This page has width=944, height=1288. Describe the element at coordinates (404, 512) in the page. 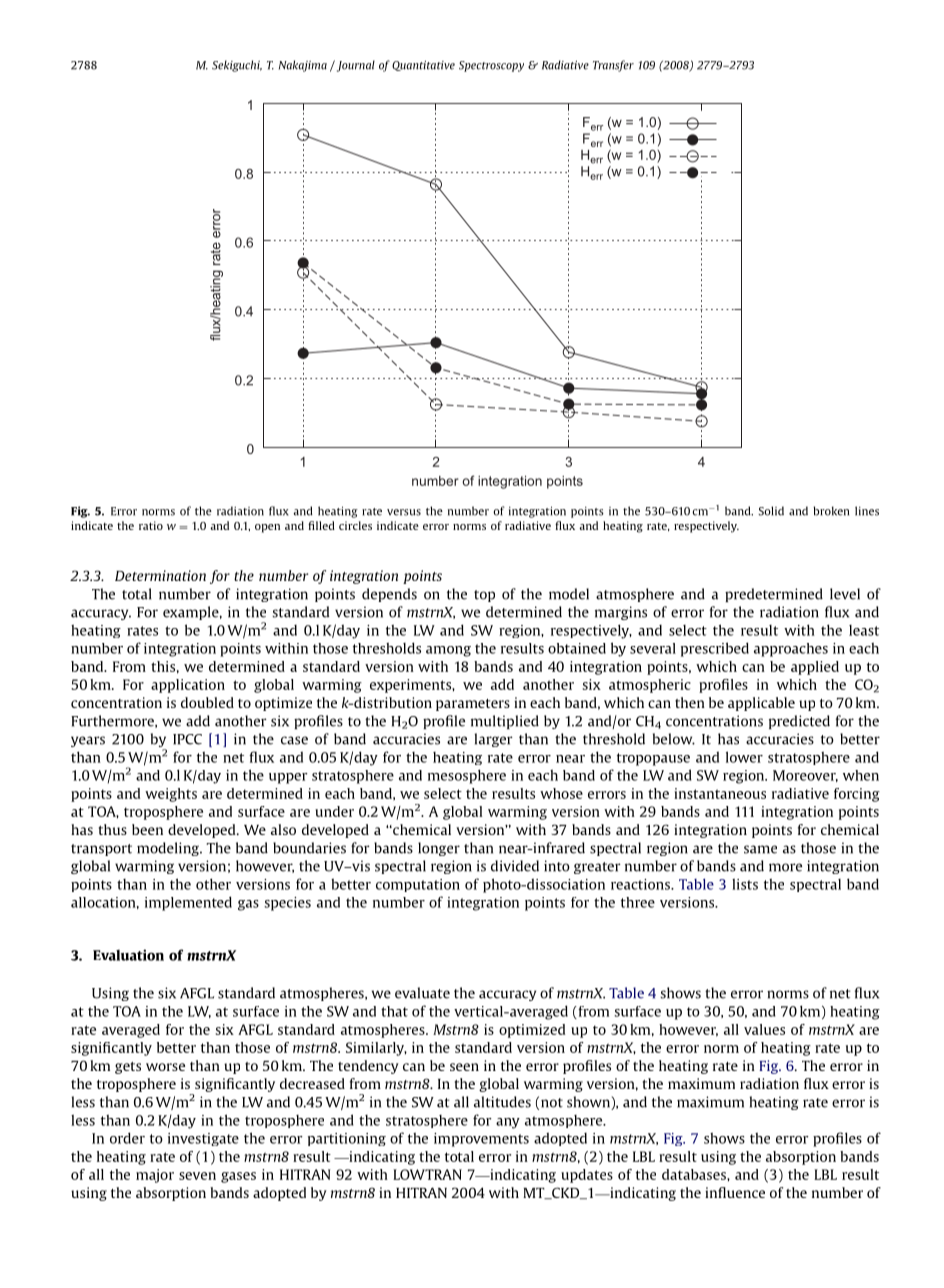

I see `versus` at that location.
